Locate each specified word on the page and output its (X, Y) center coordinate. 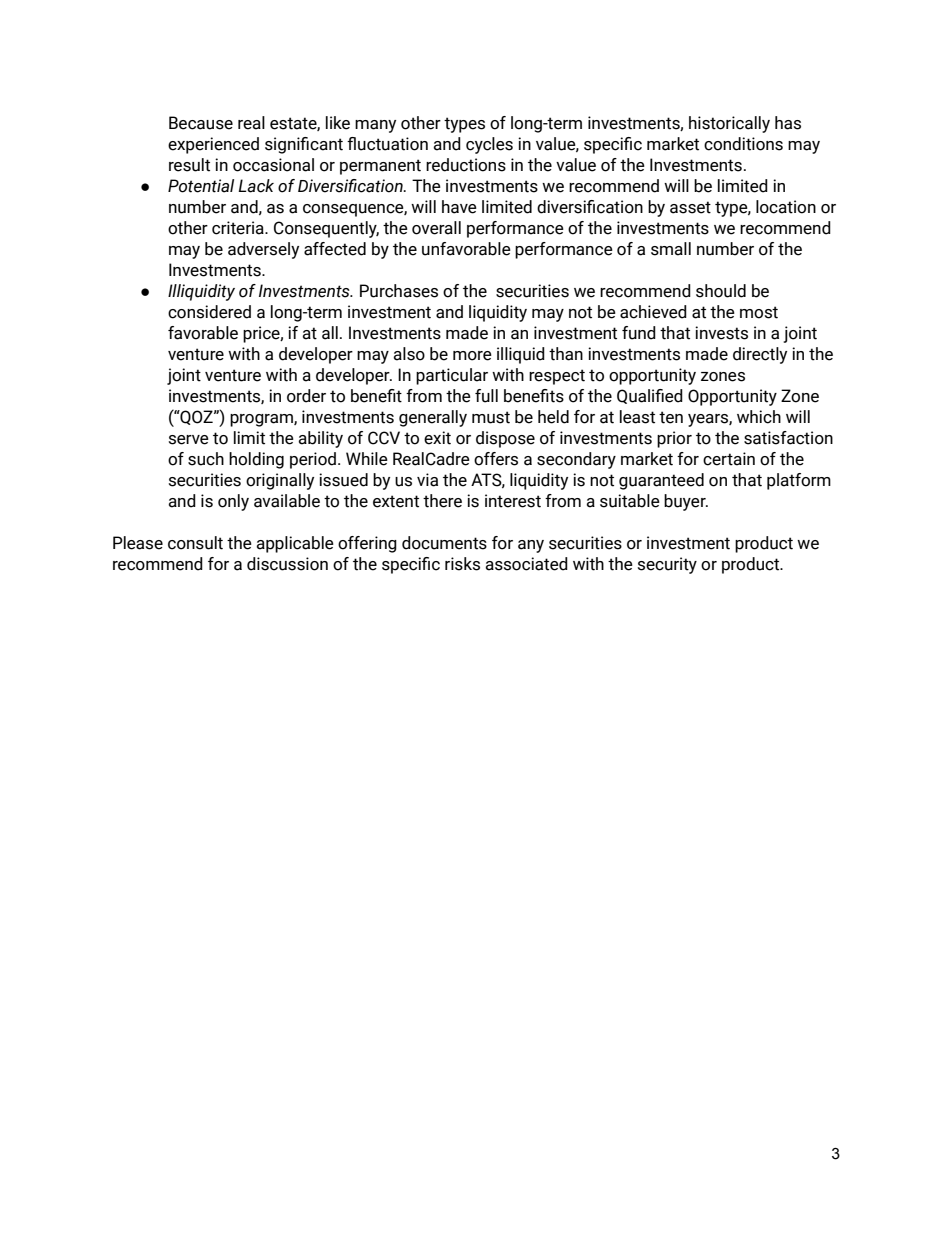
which (759, 417)
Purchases (399, 291)
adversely (263, 250)
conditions (743, 144)
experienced (213, 145)
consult (195, 543)
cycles (489, 145)
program (262, 420)
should (721, 291)
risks (462, 564)
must (491, 417)
